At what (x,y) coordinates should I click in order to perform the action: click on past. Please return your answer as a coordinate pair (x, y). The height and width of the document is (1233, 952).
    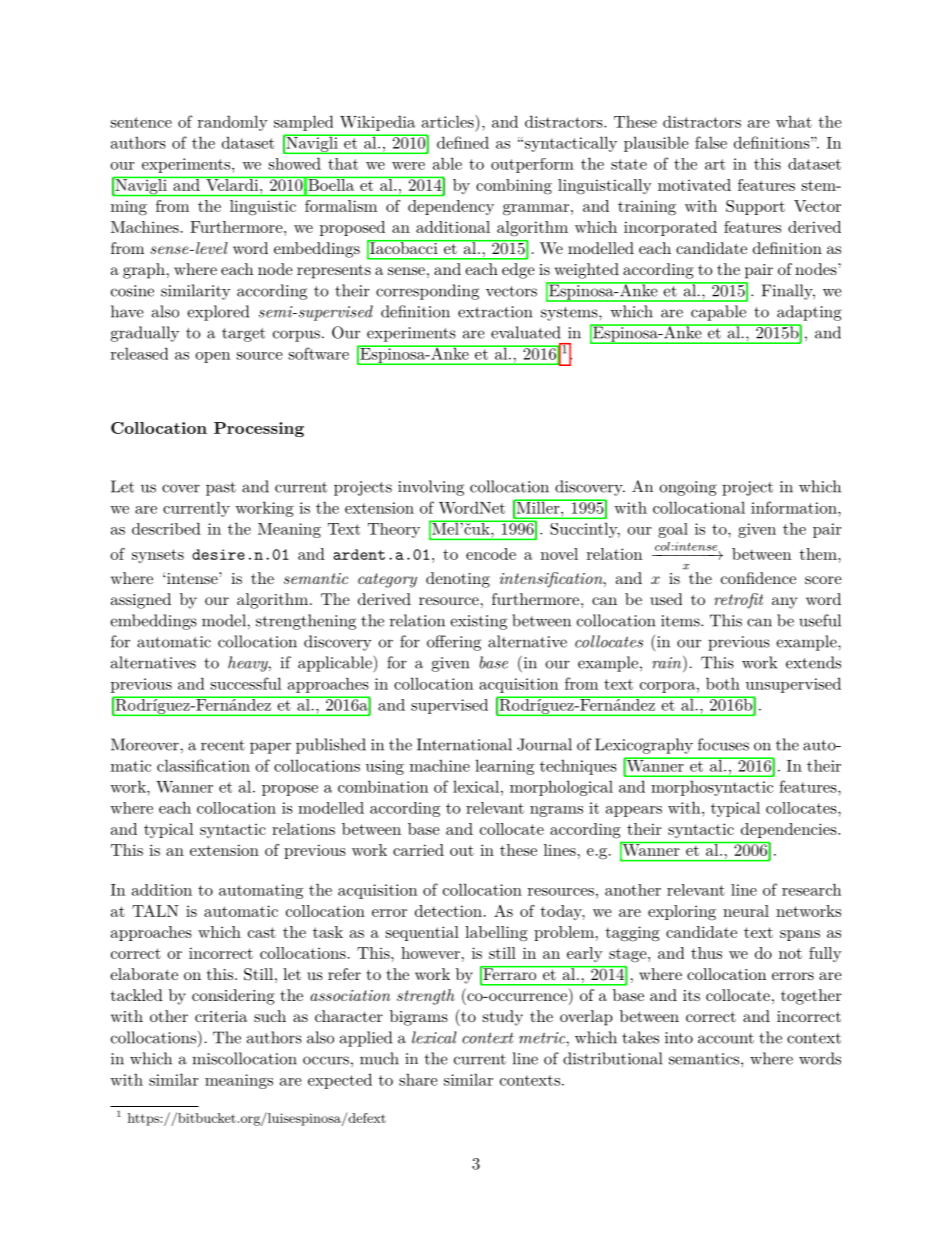
    Looking at the image, I should click on (221, 489).
